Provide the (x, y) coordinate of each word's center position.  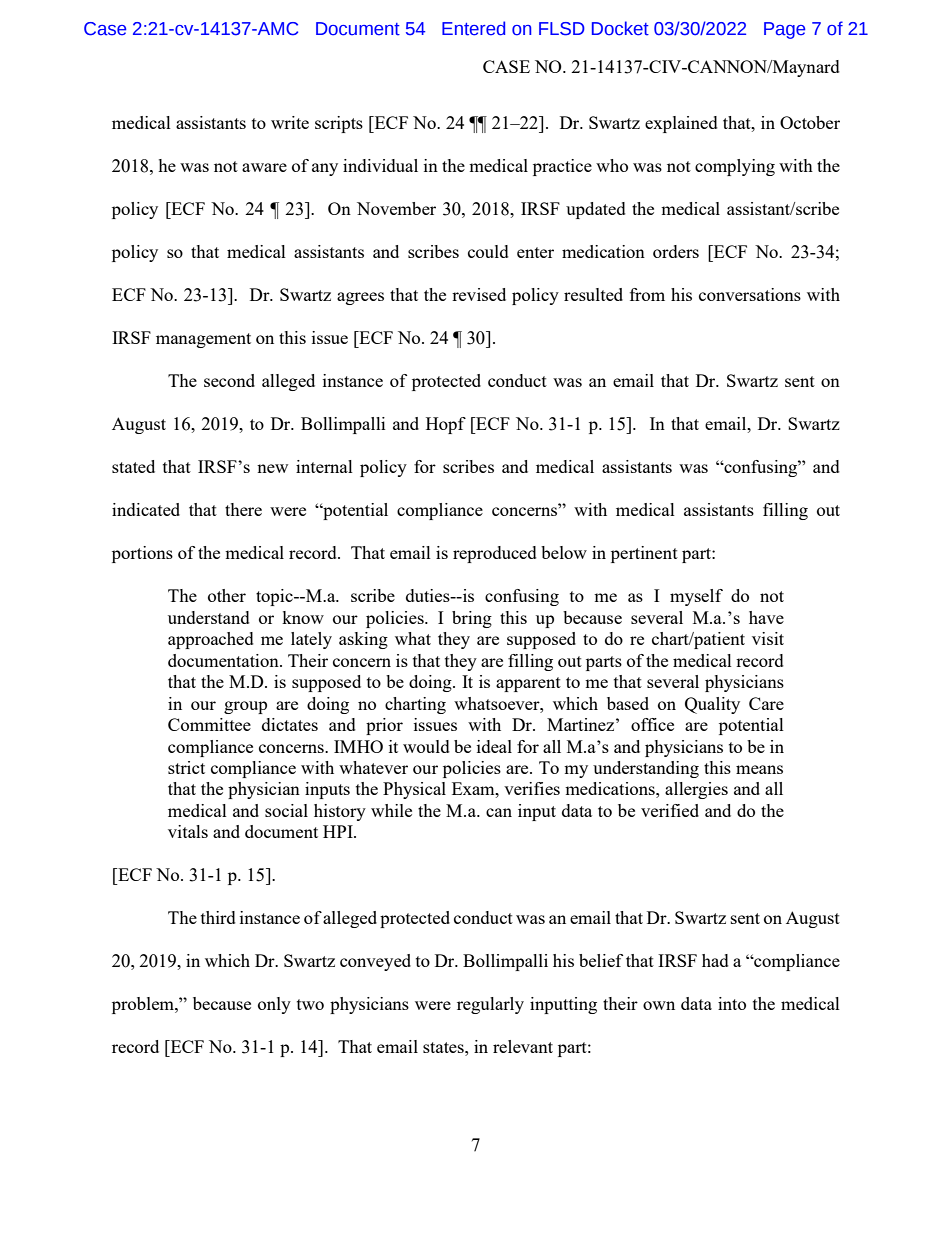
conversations (750, 294)
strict (186, 767)
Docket (620, 28)
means (759, 769)
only (274, 1005)
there (243, 509)
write (290, 122)
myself (696, 597)
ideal (494, 746)
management (203, 340)
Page (784, 30)
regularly (490, 1005)
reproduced (495, 554)
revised (479, 294)
